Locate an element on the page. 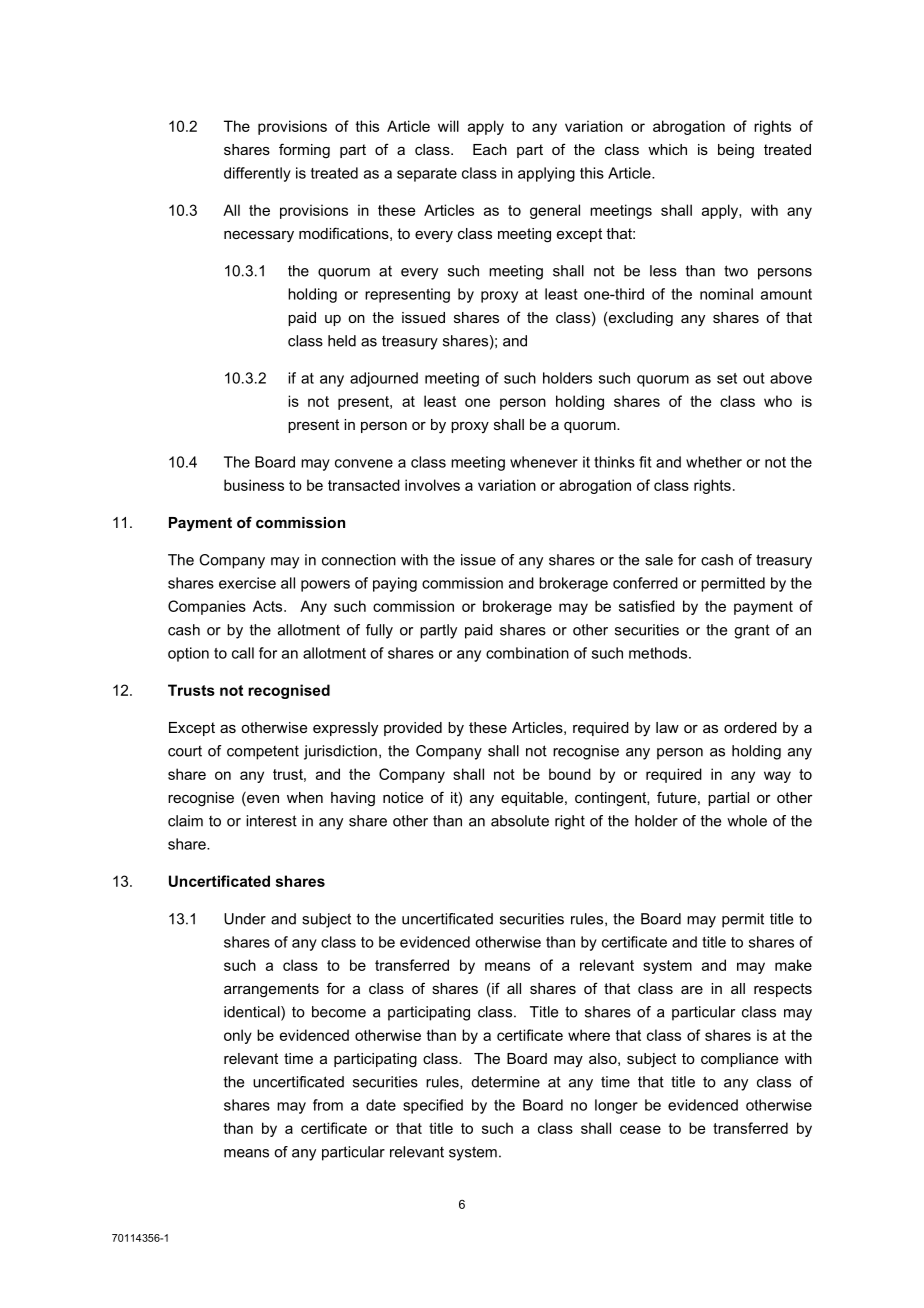 The height and width of the image is (1308, 924). whether is located at coordinates (714, 462).
